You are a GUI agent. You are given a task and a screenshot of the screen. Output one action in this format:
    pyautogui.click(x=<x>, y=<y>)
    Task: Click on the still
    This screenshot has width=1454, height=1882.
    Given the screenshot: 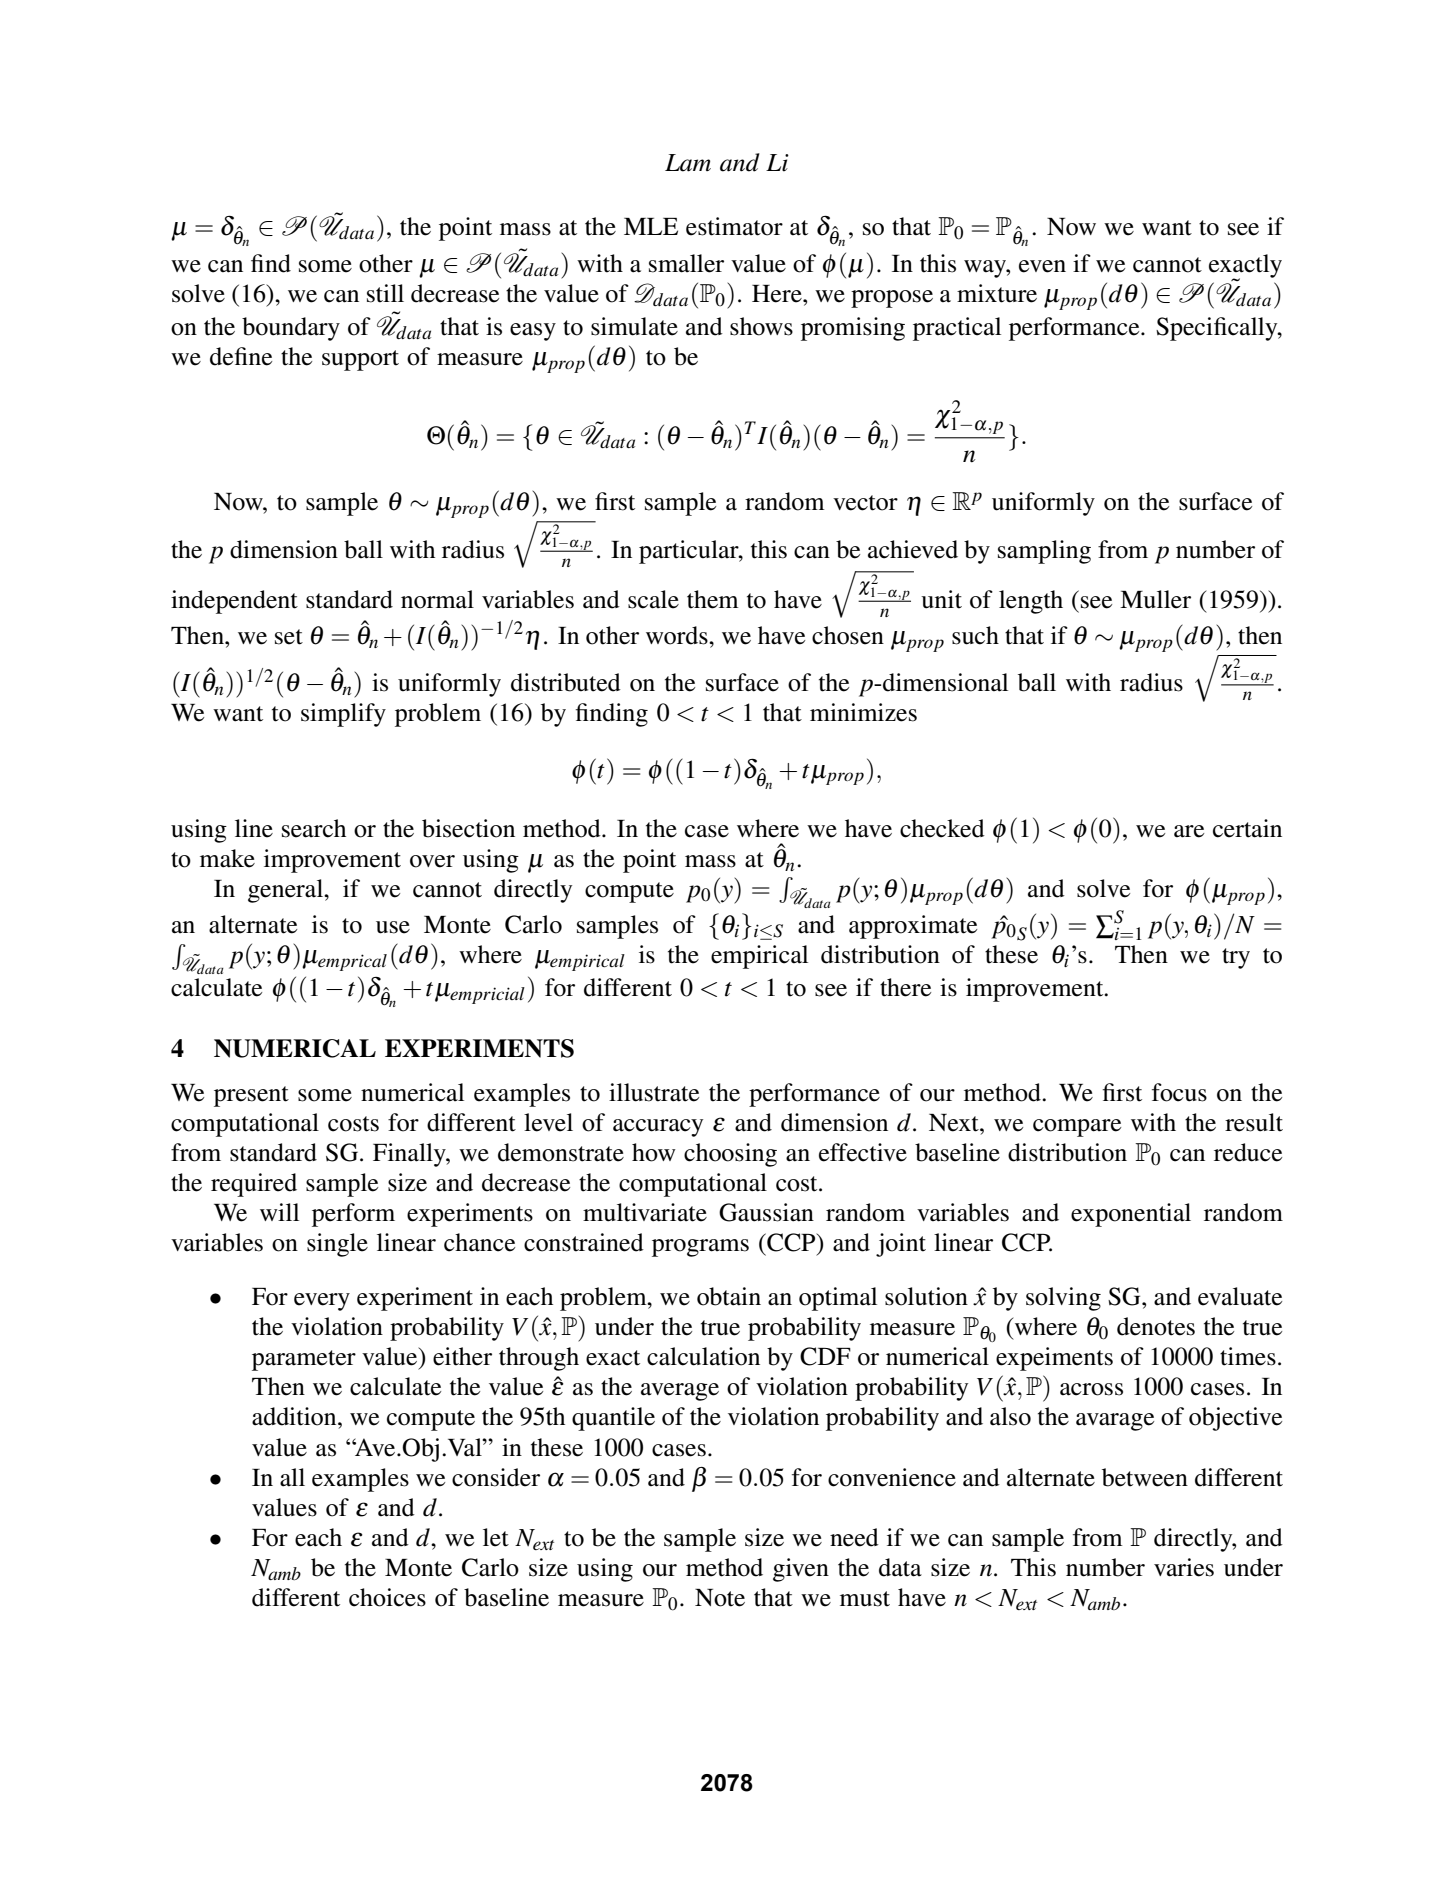 What is the action you would take?
    pyautogui.click(x=385, y=293)
